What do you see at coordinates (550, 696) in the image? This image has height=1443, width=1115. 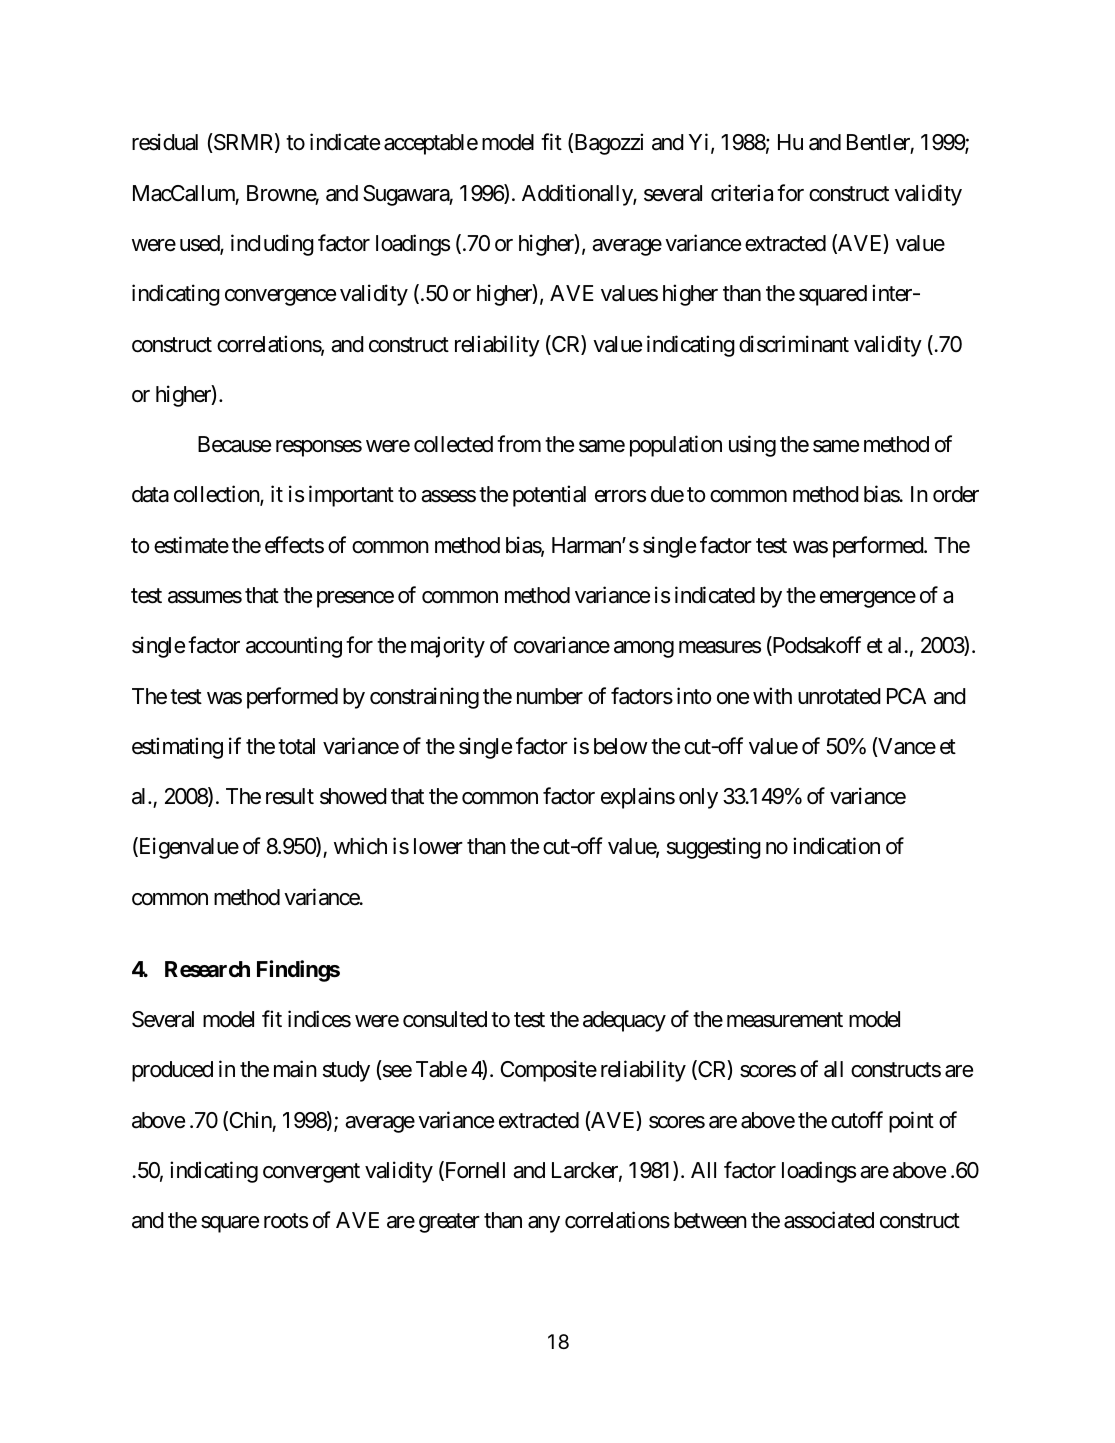 I see `number` at bounding box center [550, 696].
